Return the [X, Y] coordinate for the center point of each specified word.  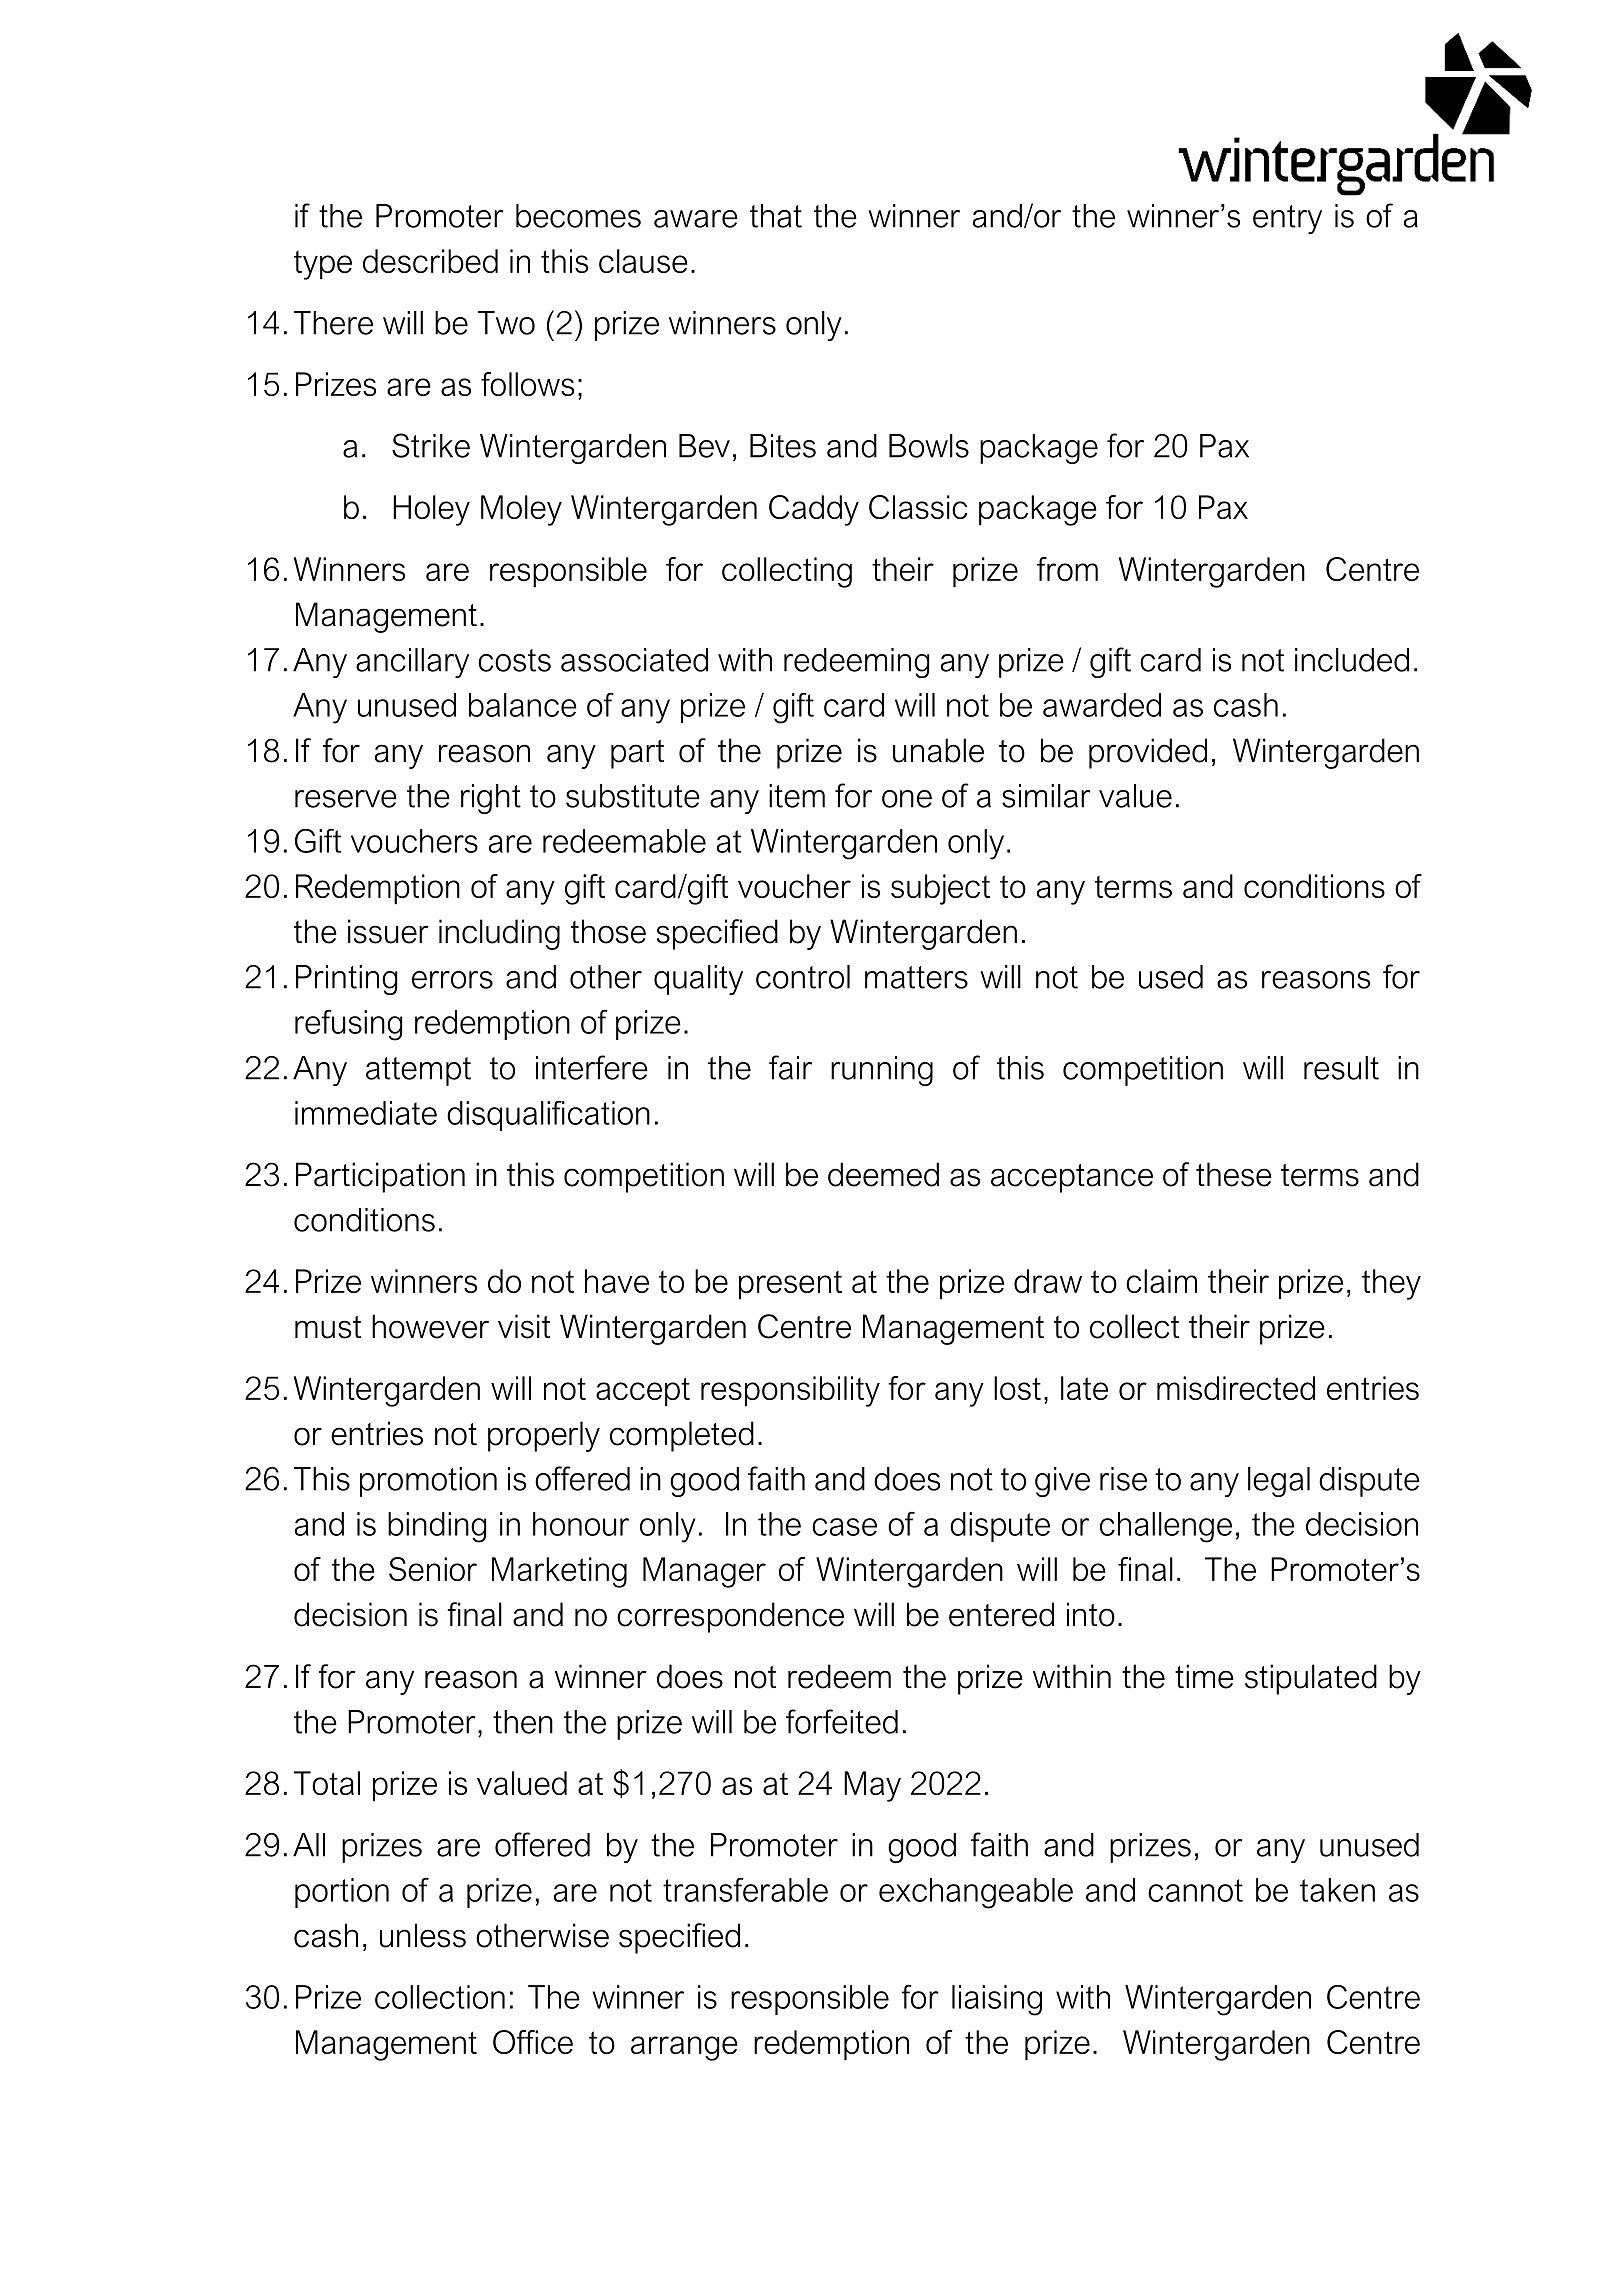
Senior [433, 1569]
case [844, 1527]
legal [1279, 1482]
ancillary [412, 663]
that [776, 216]
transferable [745, 1890]
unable [938, 750]
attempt [418, 1071]
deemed [883, 1174]
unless [423, 1935]
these [1234, 1174]
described [430, 261]
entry [1287, 219]
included [1352, 660]
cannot [1195, 1890]
